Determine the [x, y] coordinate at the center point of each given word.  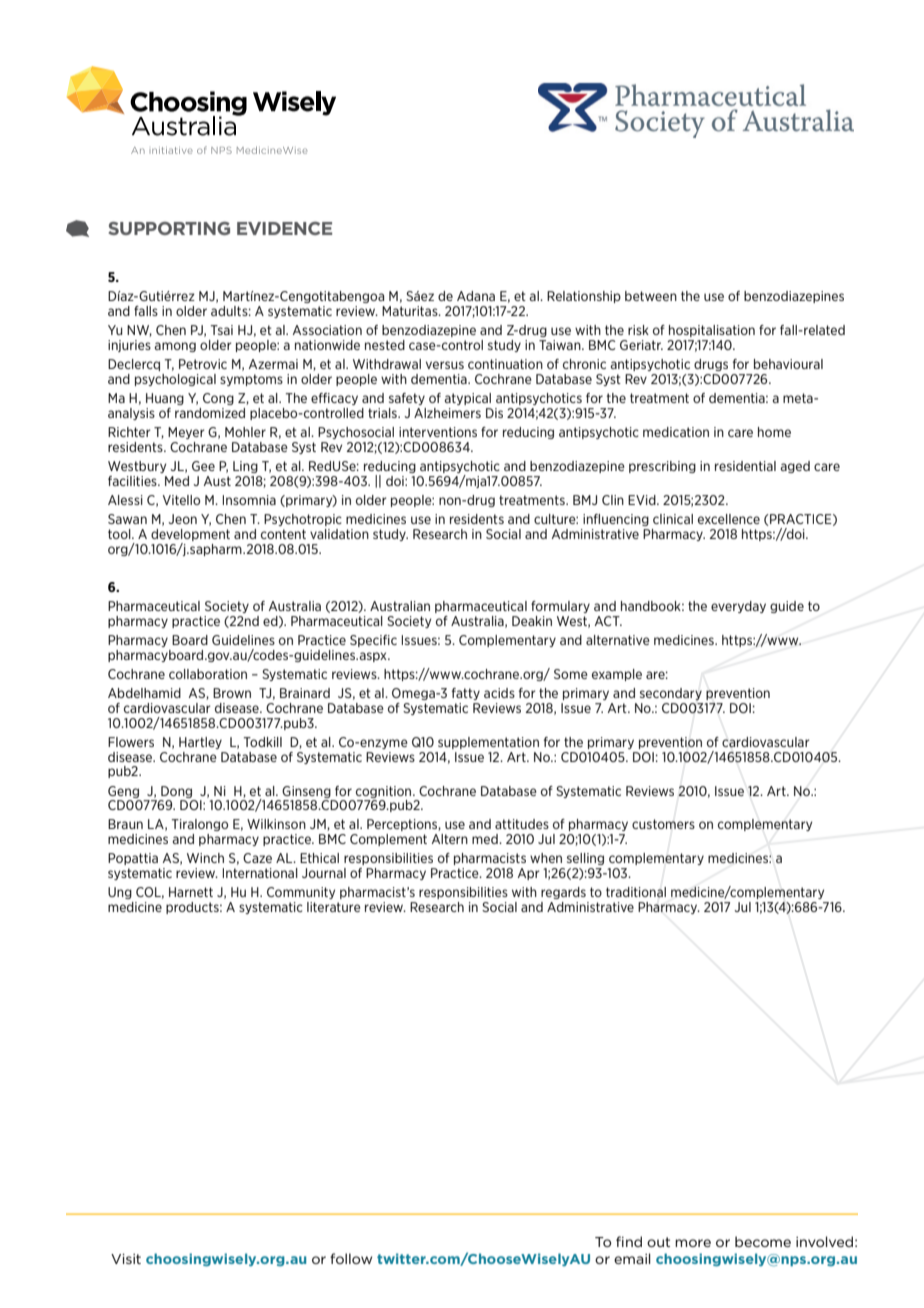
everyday [738, 607]
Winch [205, 858]
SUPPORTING [169, 228]
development [190, 535]
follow [351, 1258]
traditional [636, 892]
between [651, 296]
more [693, 1243]
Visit [126, 1259]
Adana [476, 296]
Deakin [532, 621]
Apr [529, 874]
